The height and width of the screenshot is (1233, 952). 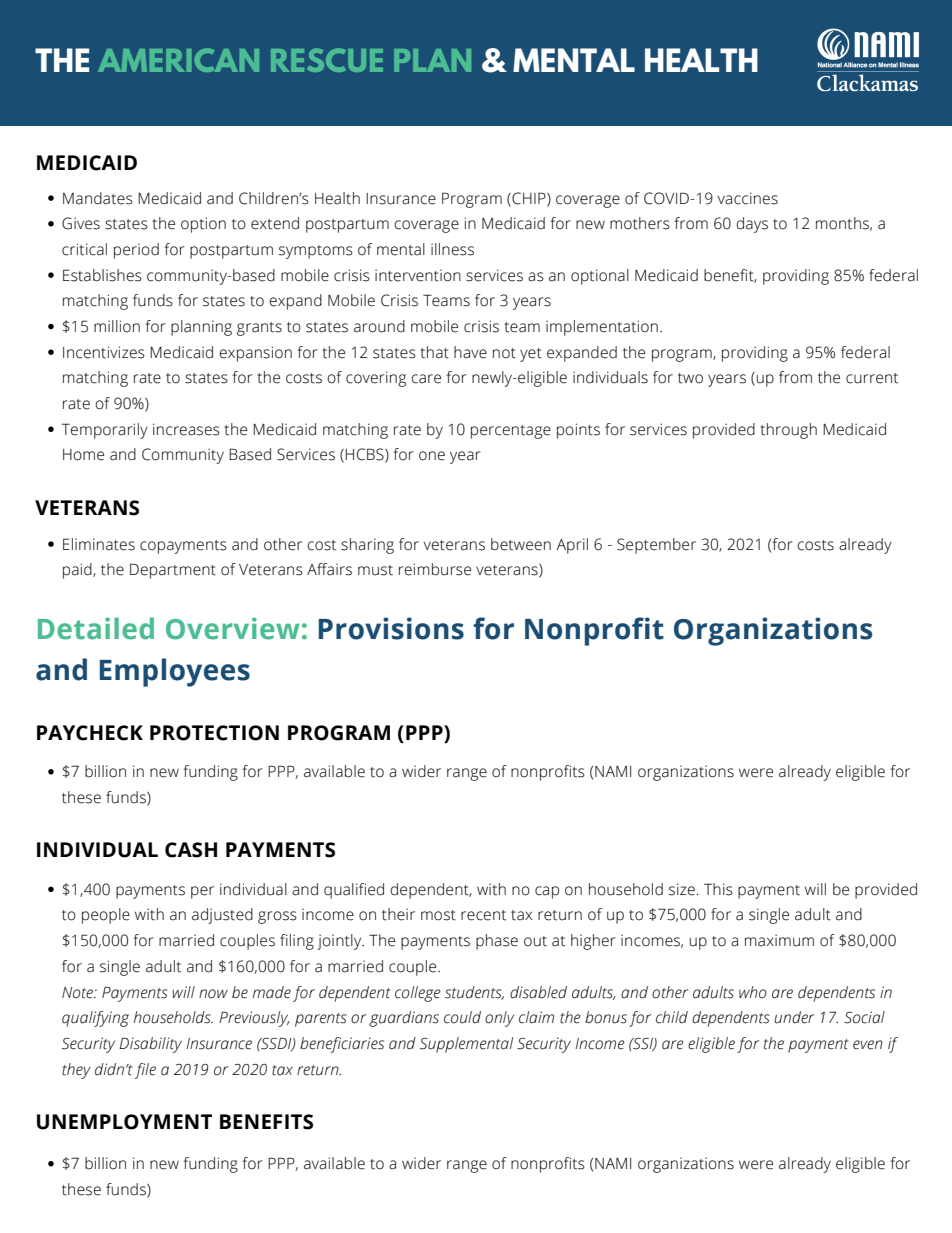 I want to click on AMERICAN, so click(x=178, y=60).
